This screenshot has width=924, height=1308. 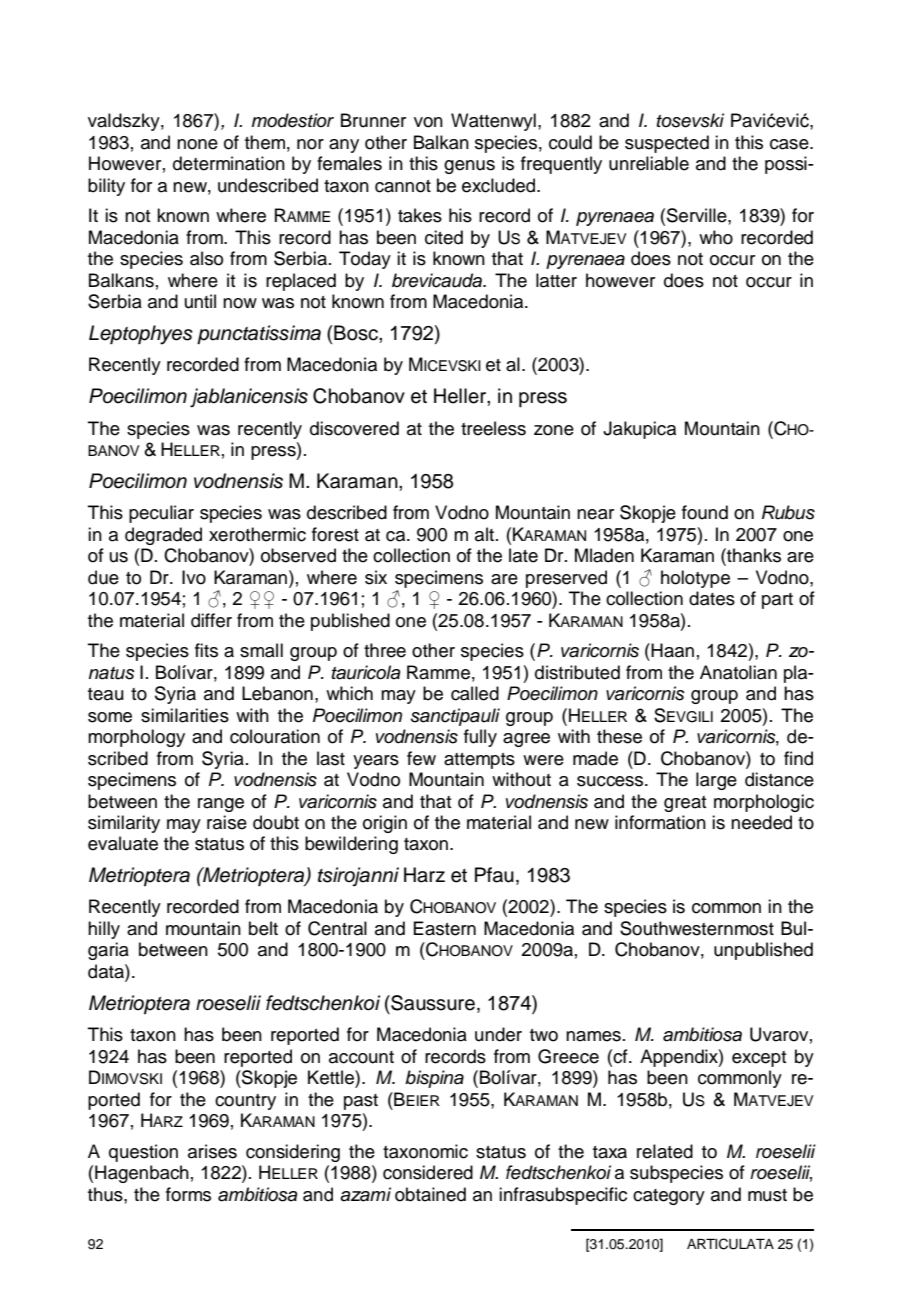 What do you see at coordinates (475, 693) in the screenshot?
I see `called` at bounding box center [475, 693].
